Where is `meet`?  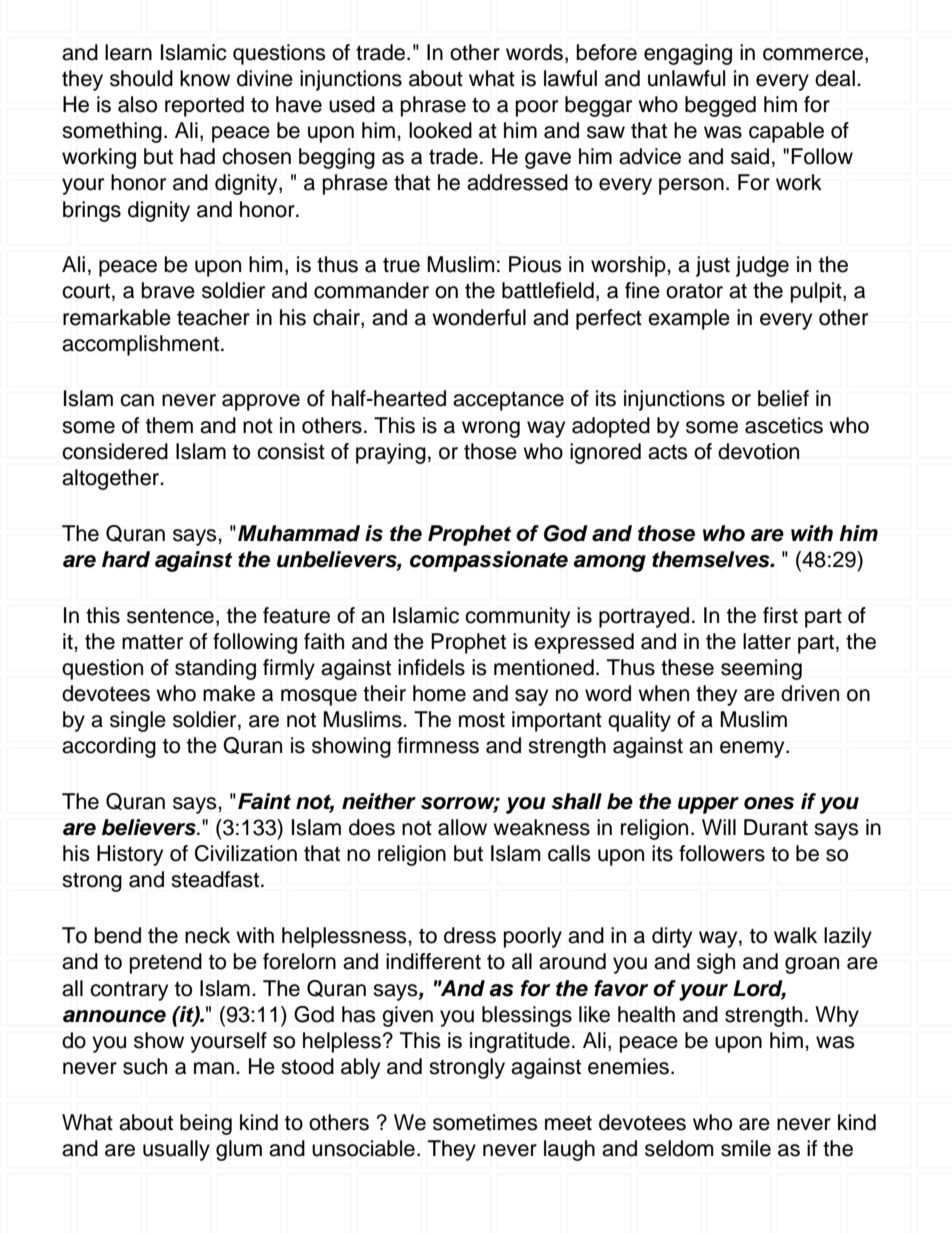 meet is located at coordinates (568, 1123).
